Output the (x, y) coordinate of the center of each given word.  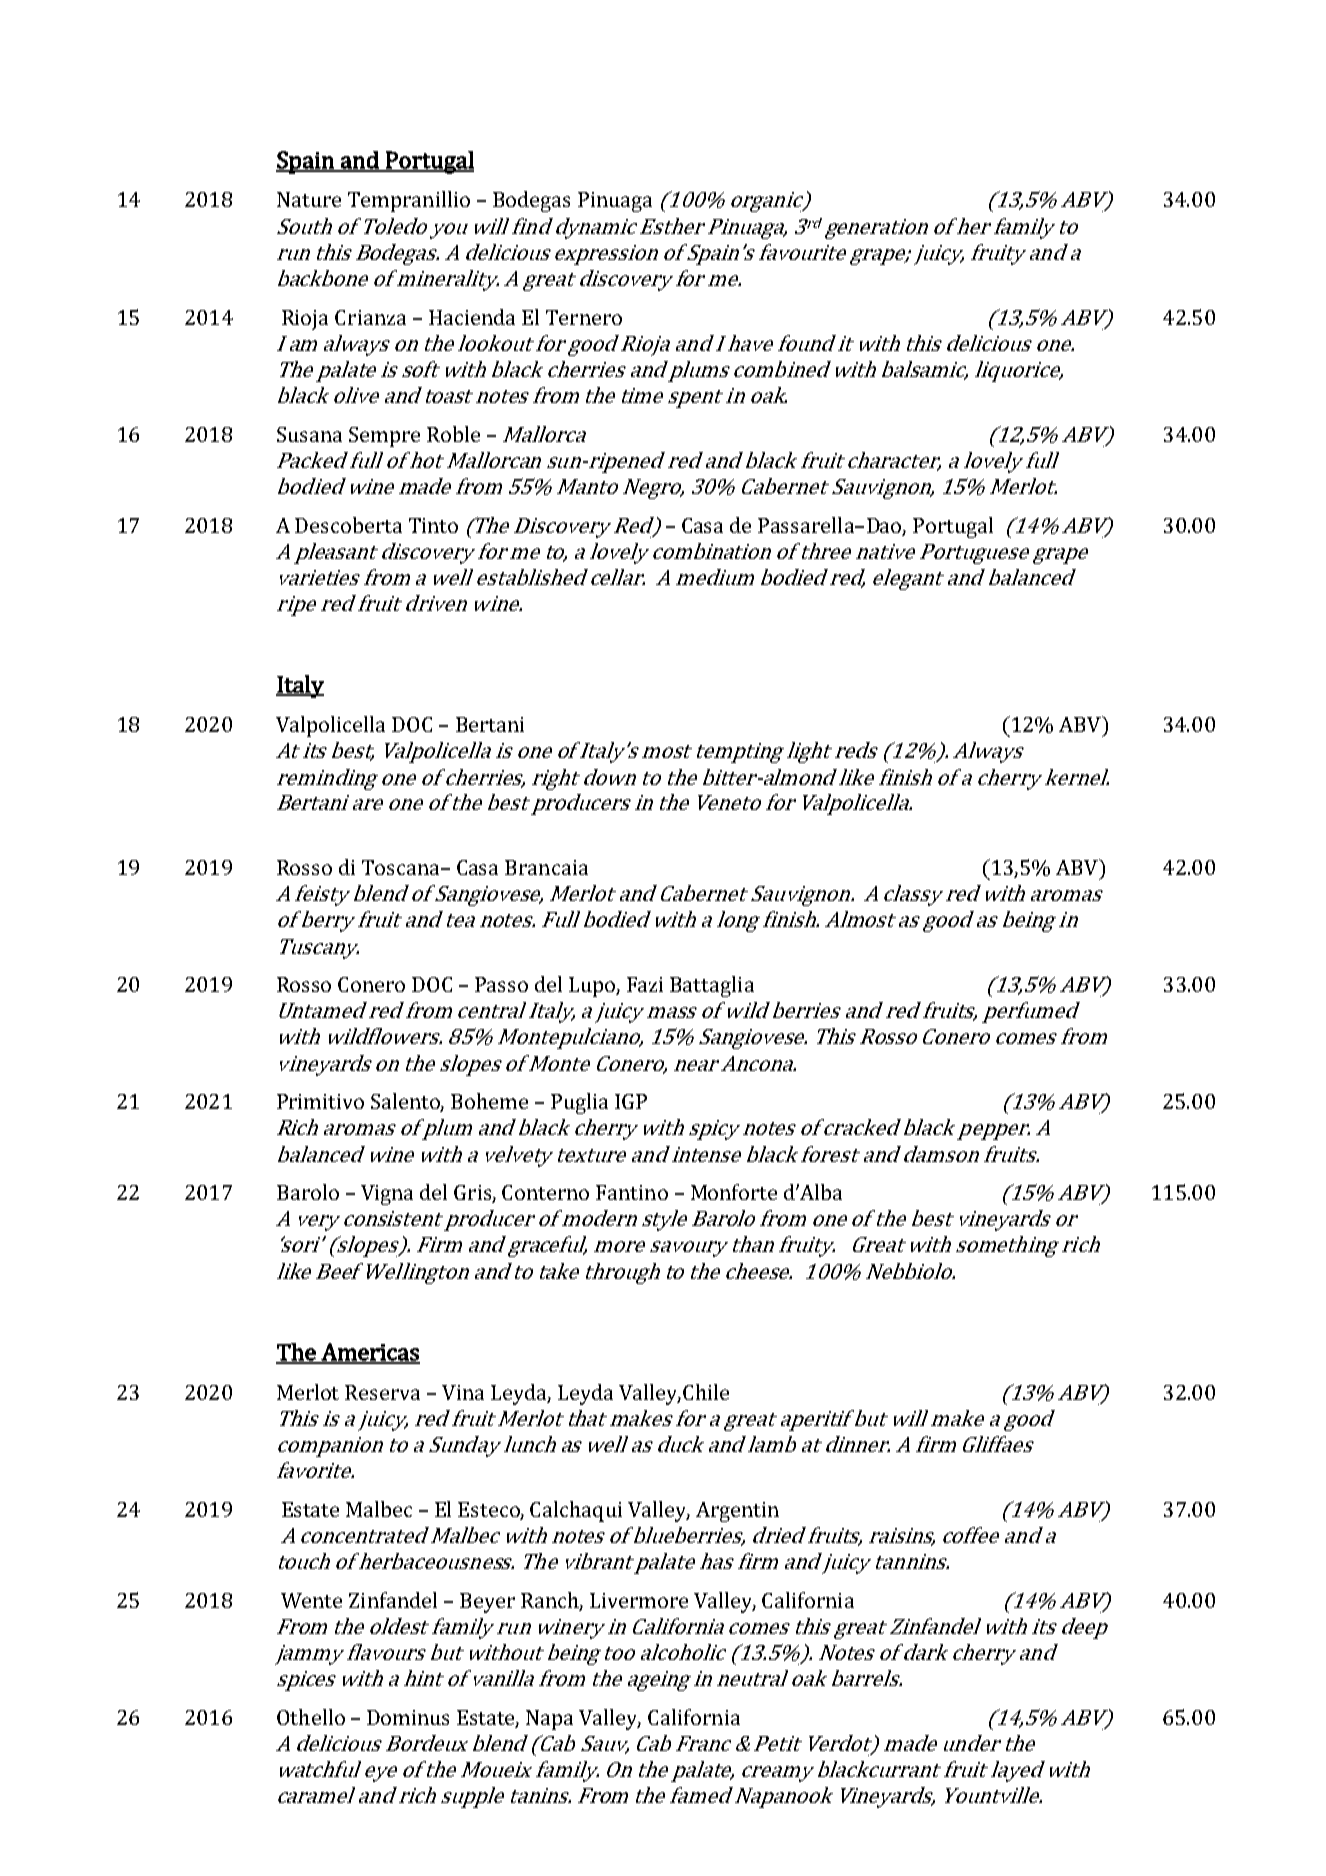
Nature (309, 199)
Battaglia (712, 986)
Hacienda (472, 317)
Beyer (487, 1603)
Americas (369, 1353)
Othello (311, 1717)
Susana (309, 434)
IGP (631, 1101)
